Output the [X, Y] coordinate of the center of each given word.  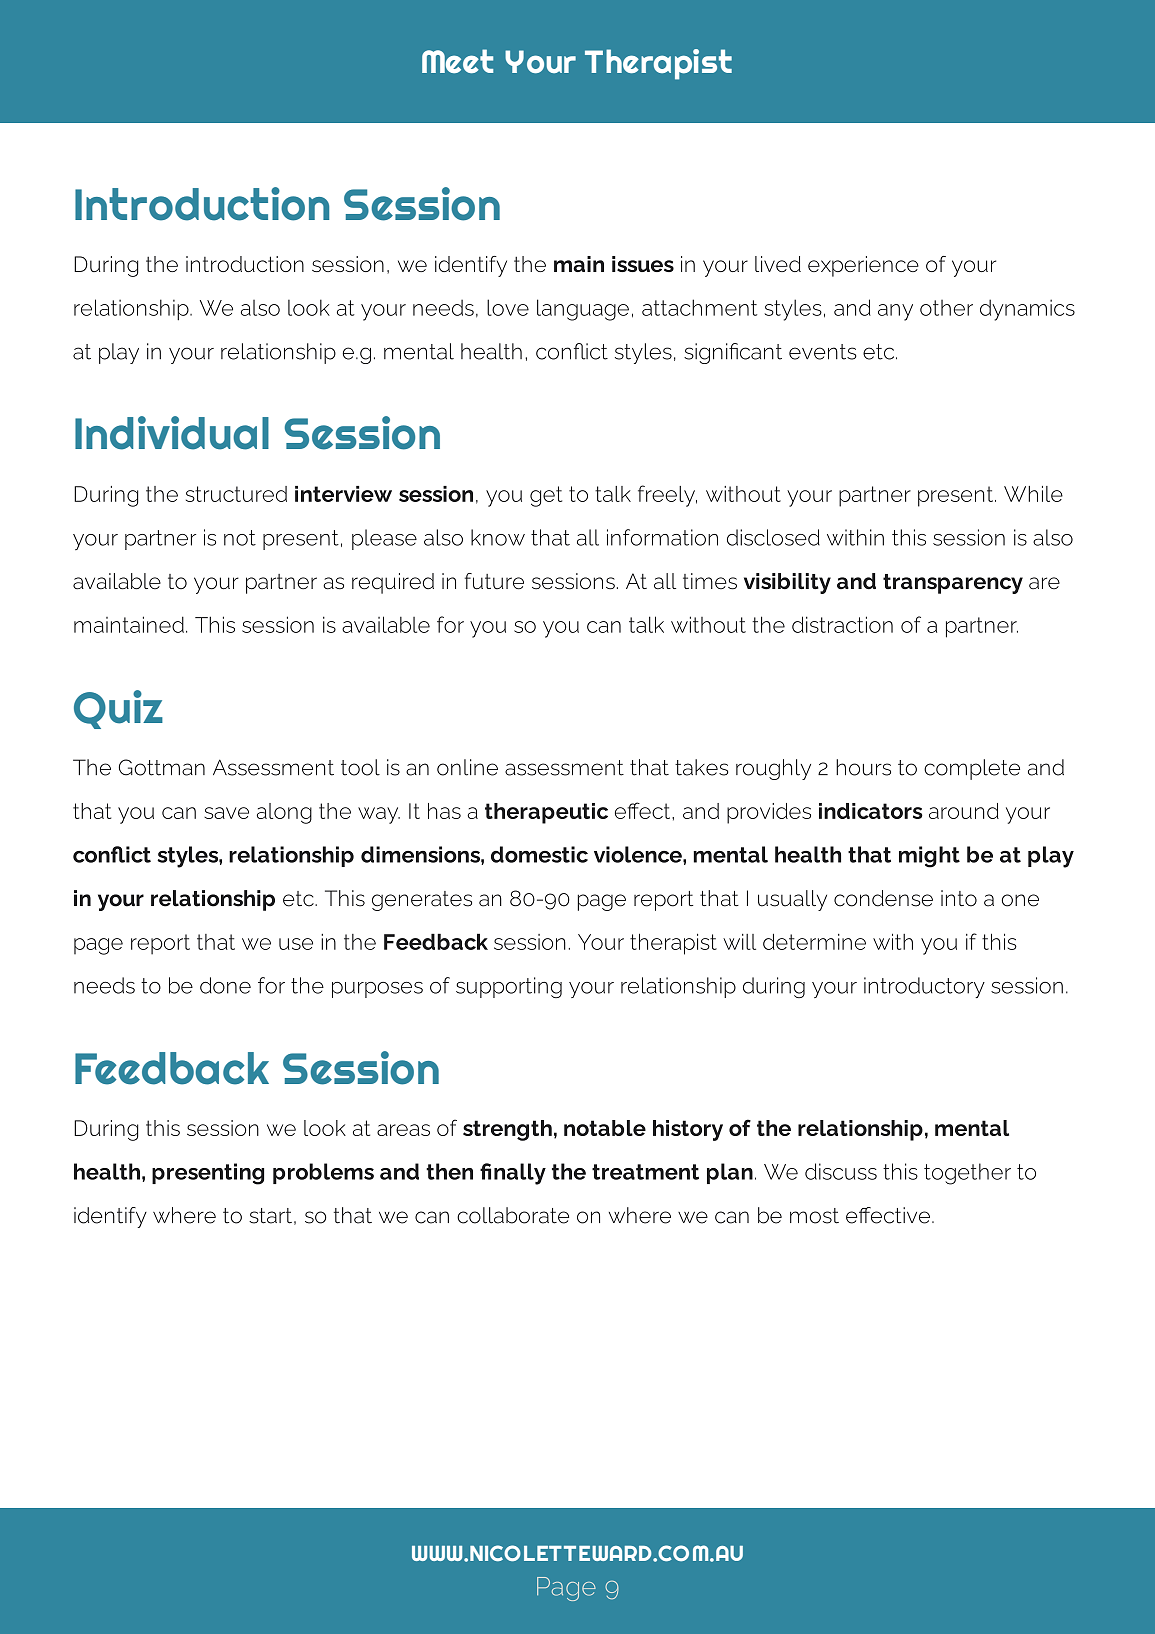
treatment [645, 1172]
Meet [457, 61]
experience [863, 266]
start [270, 1216]
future [494, 581]
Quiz [118, 709]
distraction [842, 624]
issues [643, 264]
